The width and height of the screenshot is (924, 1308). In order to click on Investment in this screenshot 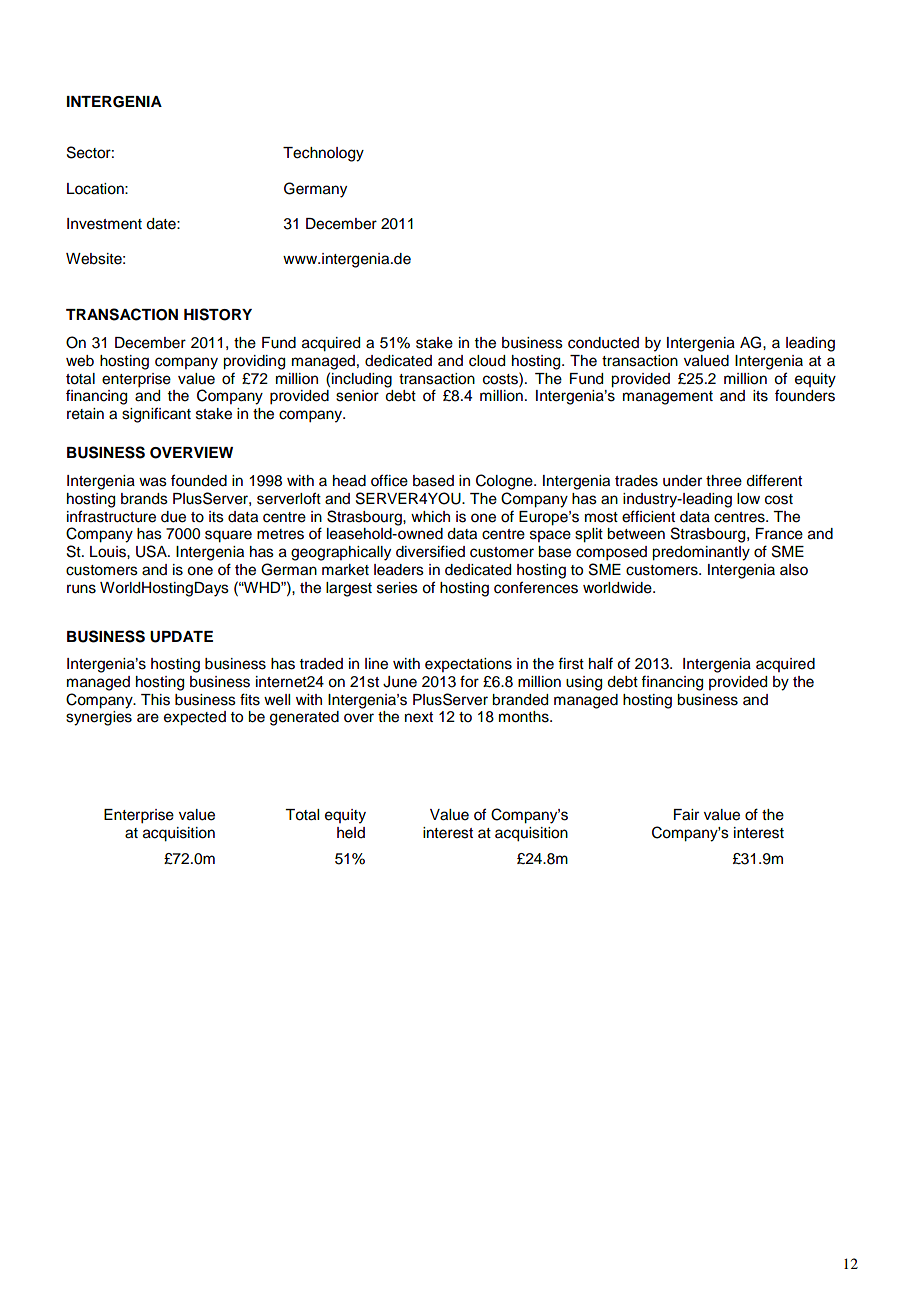, I will do `click(104, 224)`.
